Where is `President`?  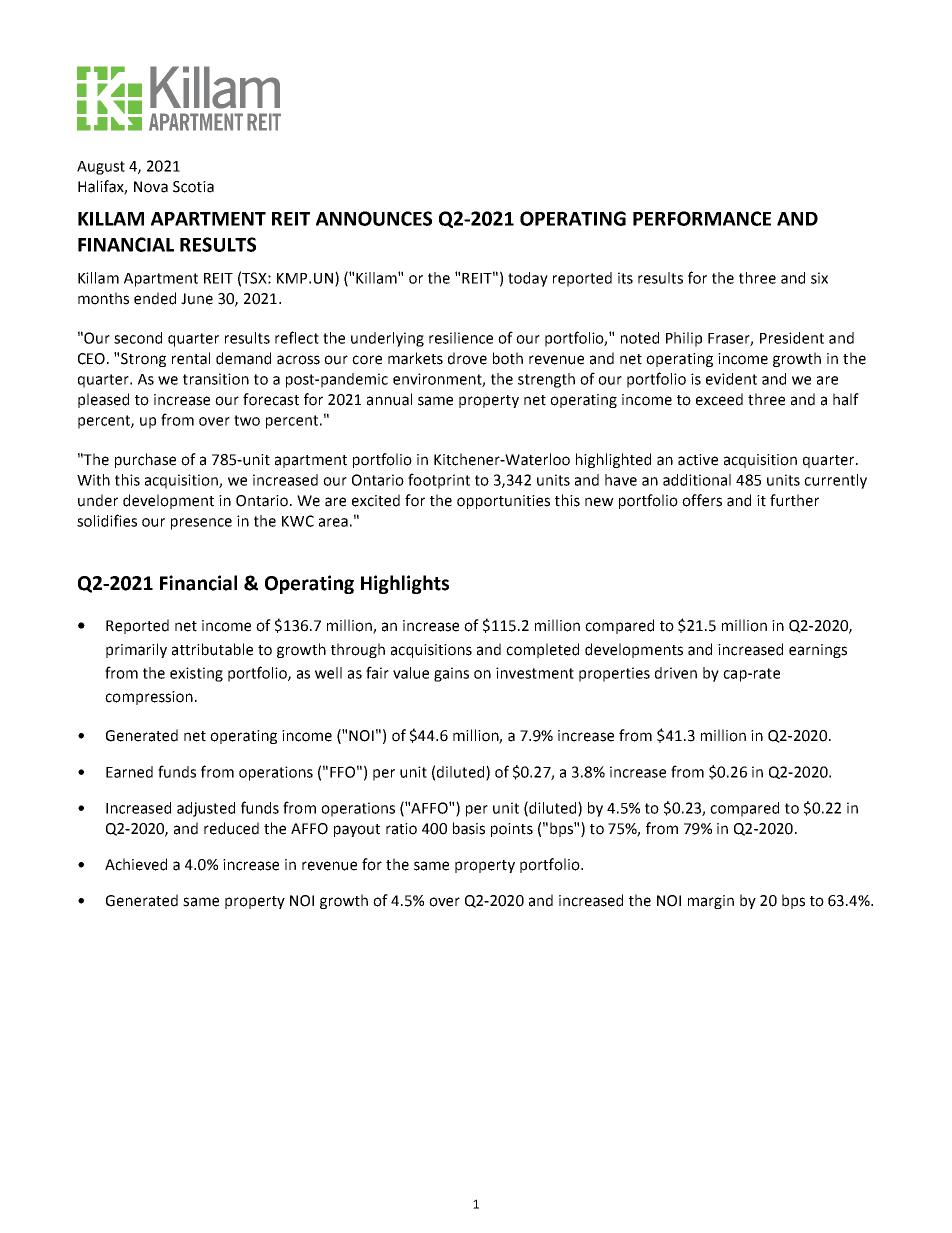
President is located at coordinates (792, 338).
